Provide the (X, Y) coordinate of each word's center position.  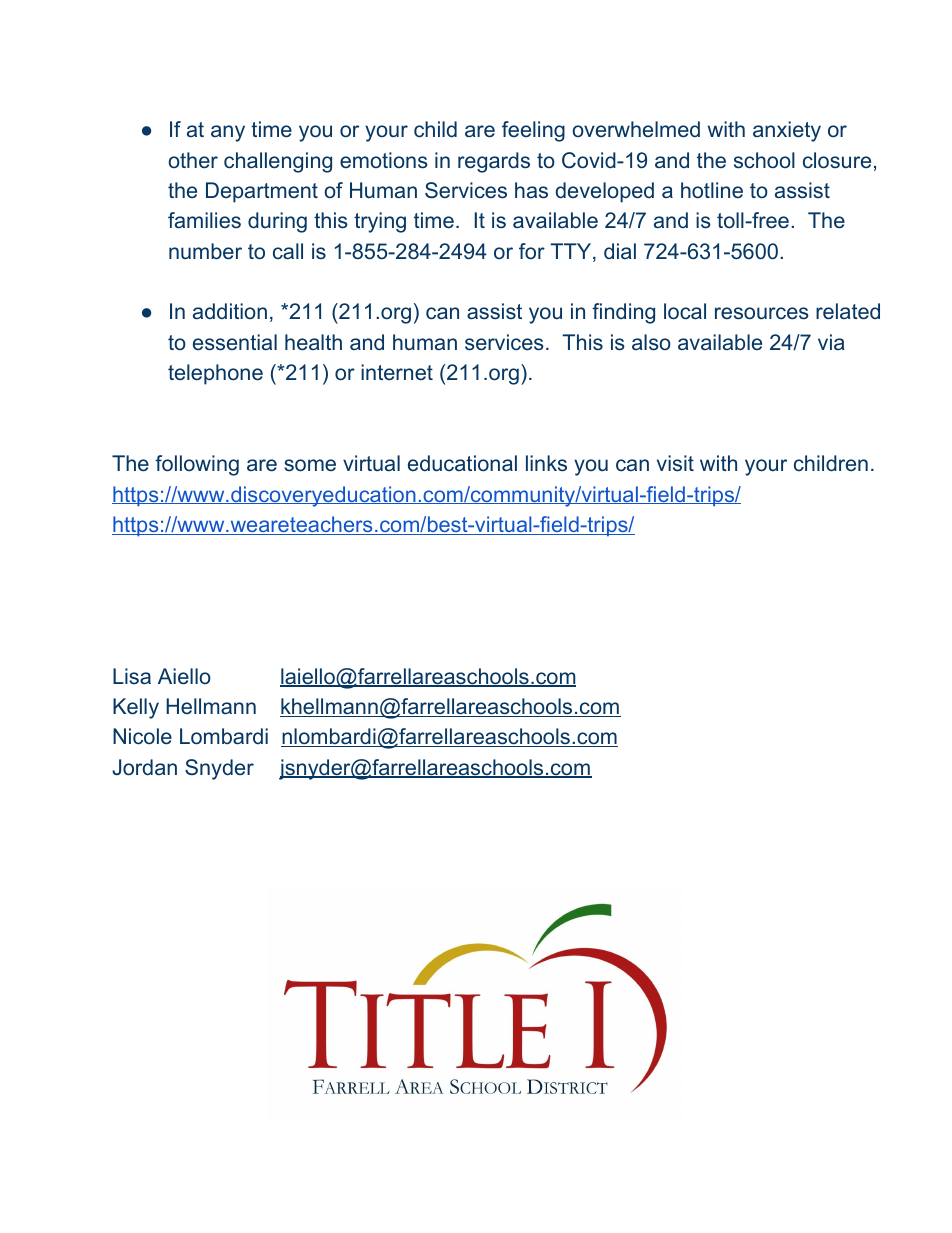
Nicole (142, 736)
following (197, 465)
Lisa (132, 676)
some (310, 465)
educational (462, 463)
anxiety (787, 131)
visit (675, 463)
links (546, 463)
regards (494, 162)
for (532, 251)
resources (762, 313)
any (228, 133)
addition (230, 311)
